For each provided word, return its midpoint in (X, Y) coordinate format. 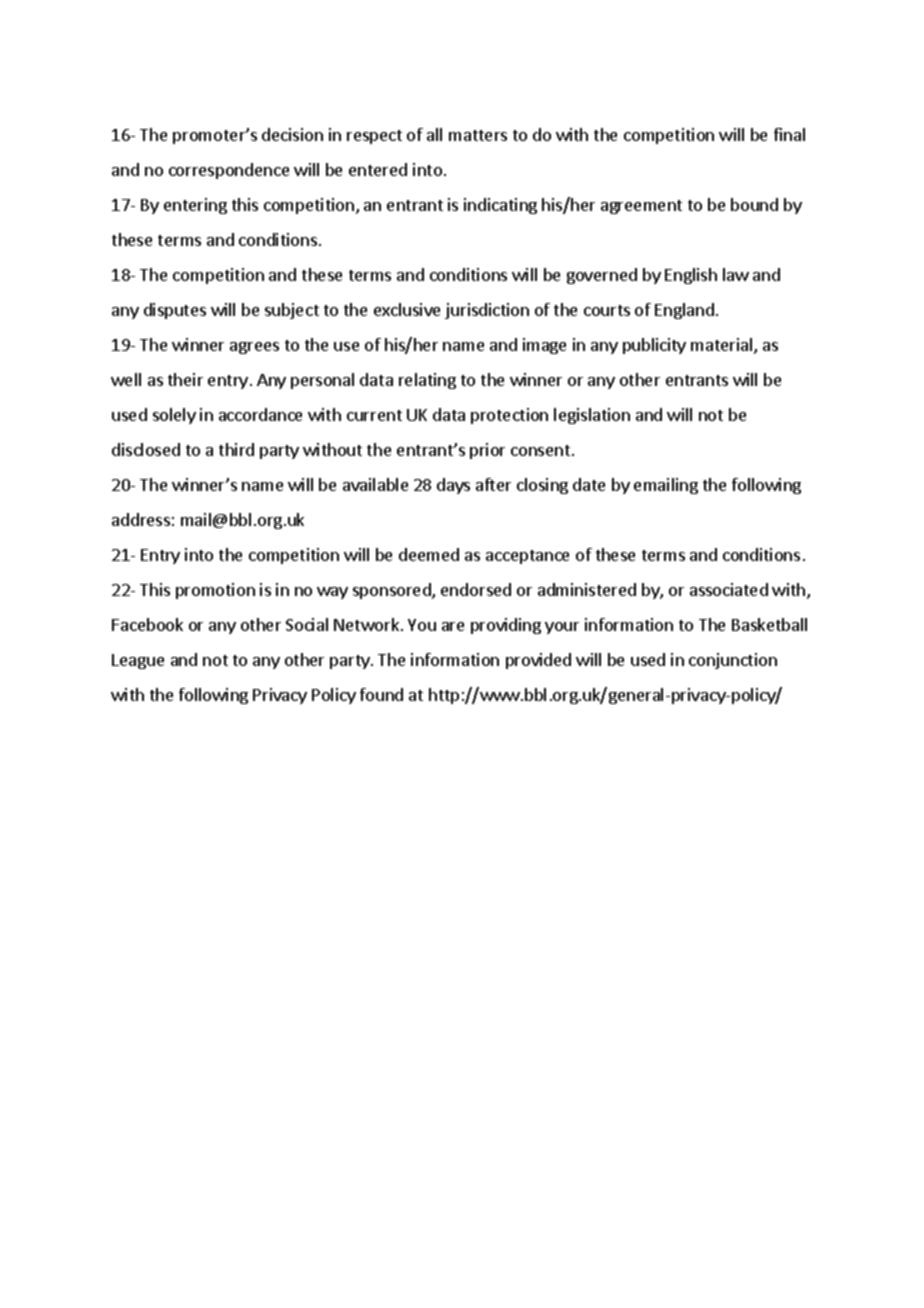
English (691, 276)
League (138, 661)
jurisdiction (487, 311)
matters (478, 135)
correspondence (229, 171)
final (789, 134)
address (141, 519)
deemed (429, 554)
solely (174, 416)
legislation (592, 416)
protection (509, 416)
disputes (175, 311)
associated (729, 589)
